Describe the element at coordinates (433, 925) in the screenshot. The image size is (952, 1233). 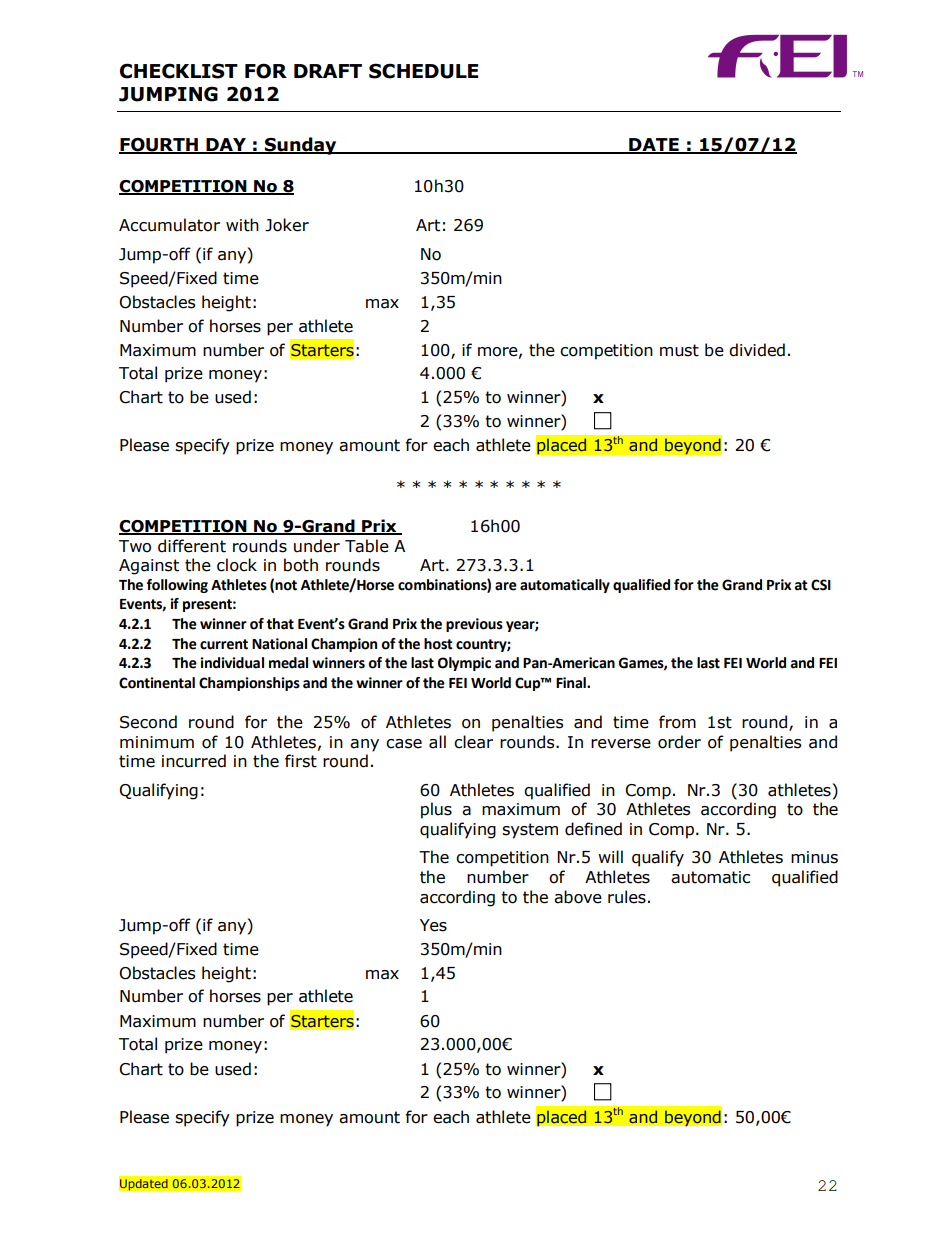
I see `Yes` at that location.
